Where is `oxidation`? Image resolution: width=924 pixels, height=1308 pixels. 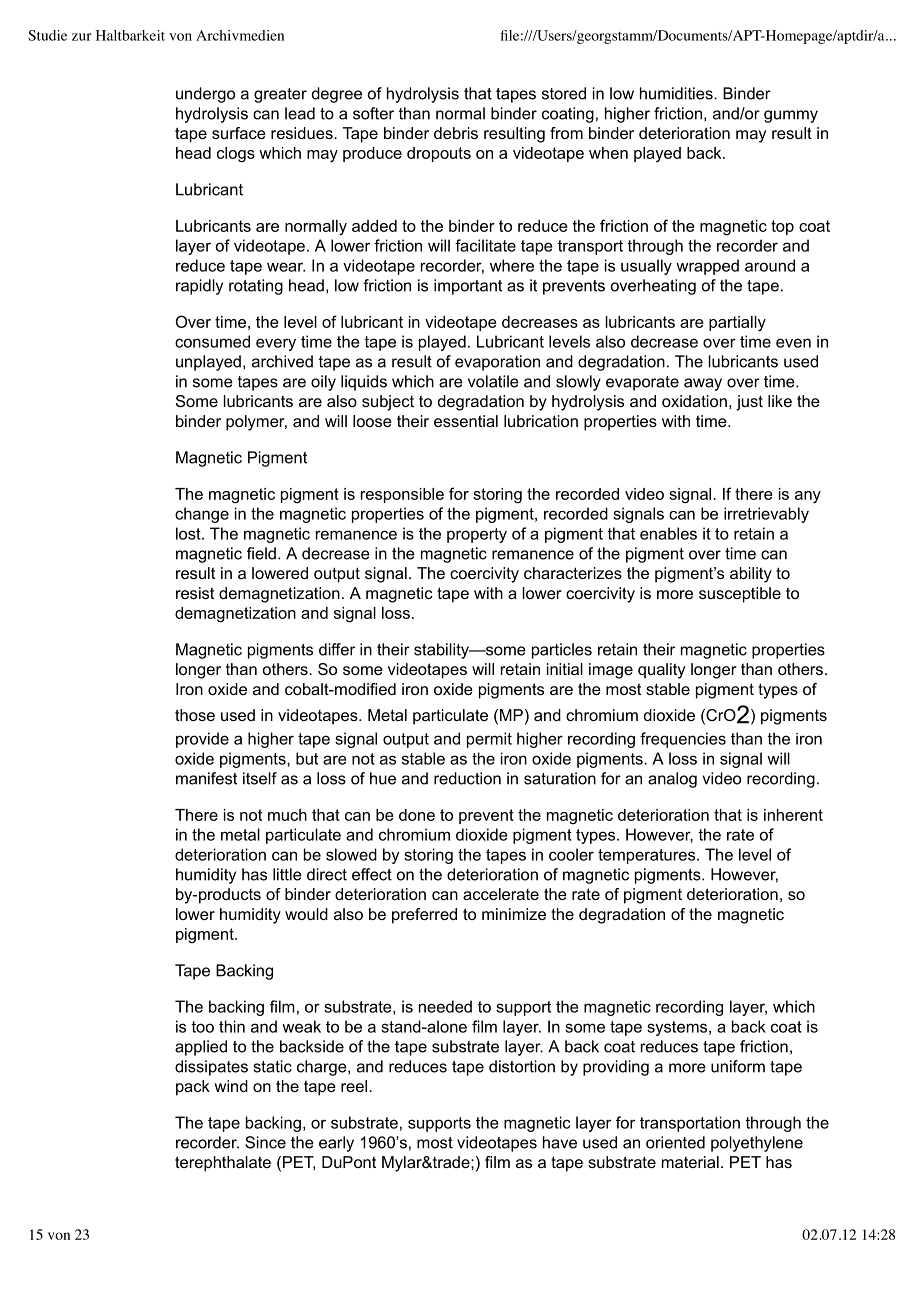 oxidation is located at coordinates (694, 401).
